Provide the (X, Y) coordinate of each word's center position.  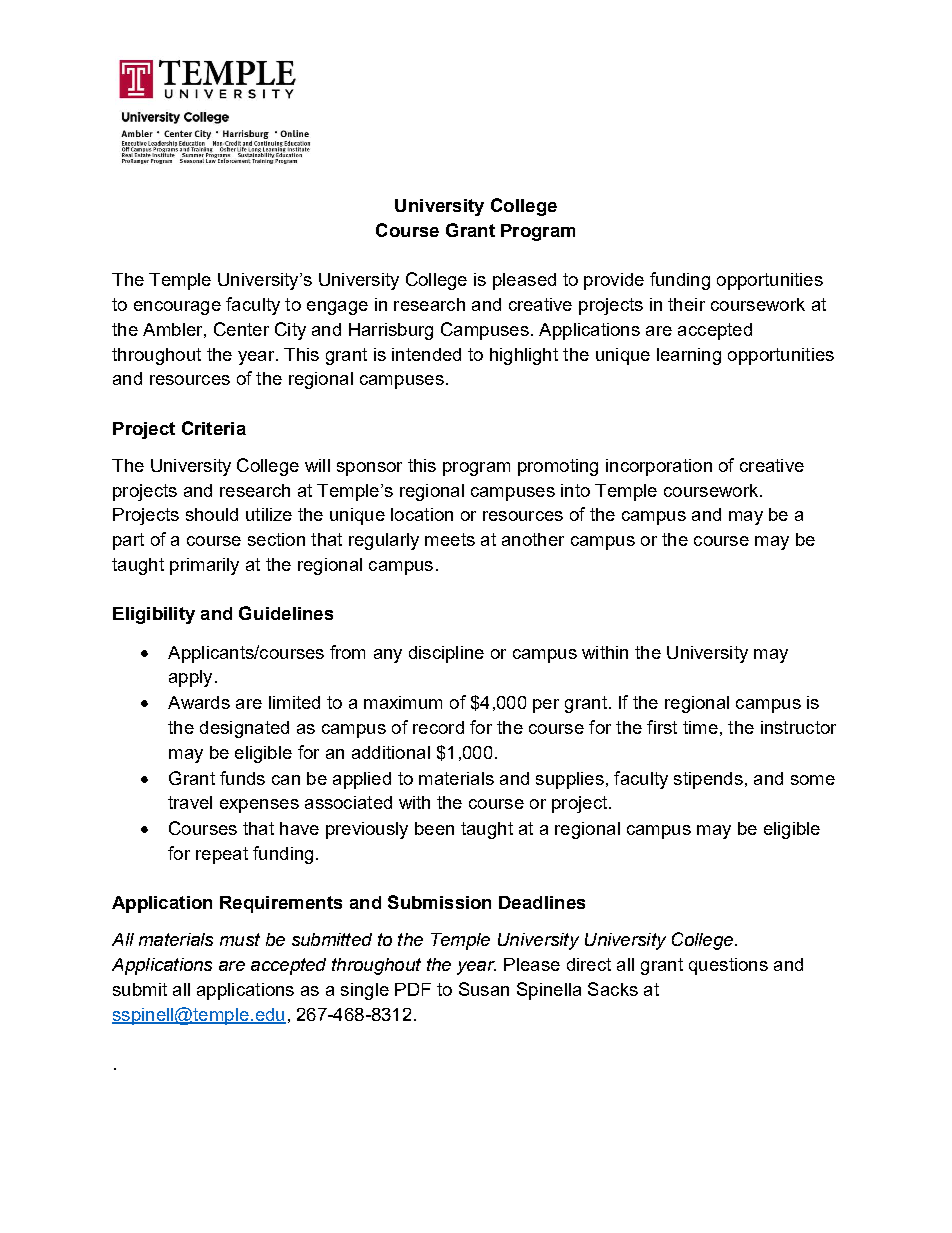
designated (244, 729)
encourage (177, 308)
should (212, 514)
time (700, 727)
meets (450, 539)
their (686, 304)
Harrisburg (391, 331)
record (438, 727)
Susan (484, 989)
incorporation (659, 467)
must (240, 939)
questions (728, 966)
